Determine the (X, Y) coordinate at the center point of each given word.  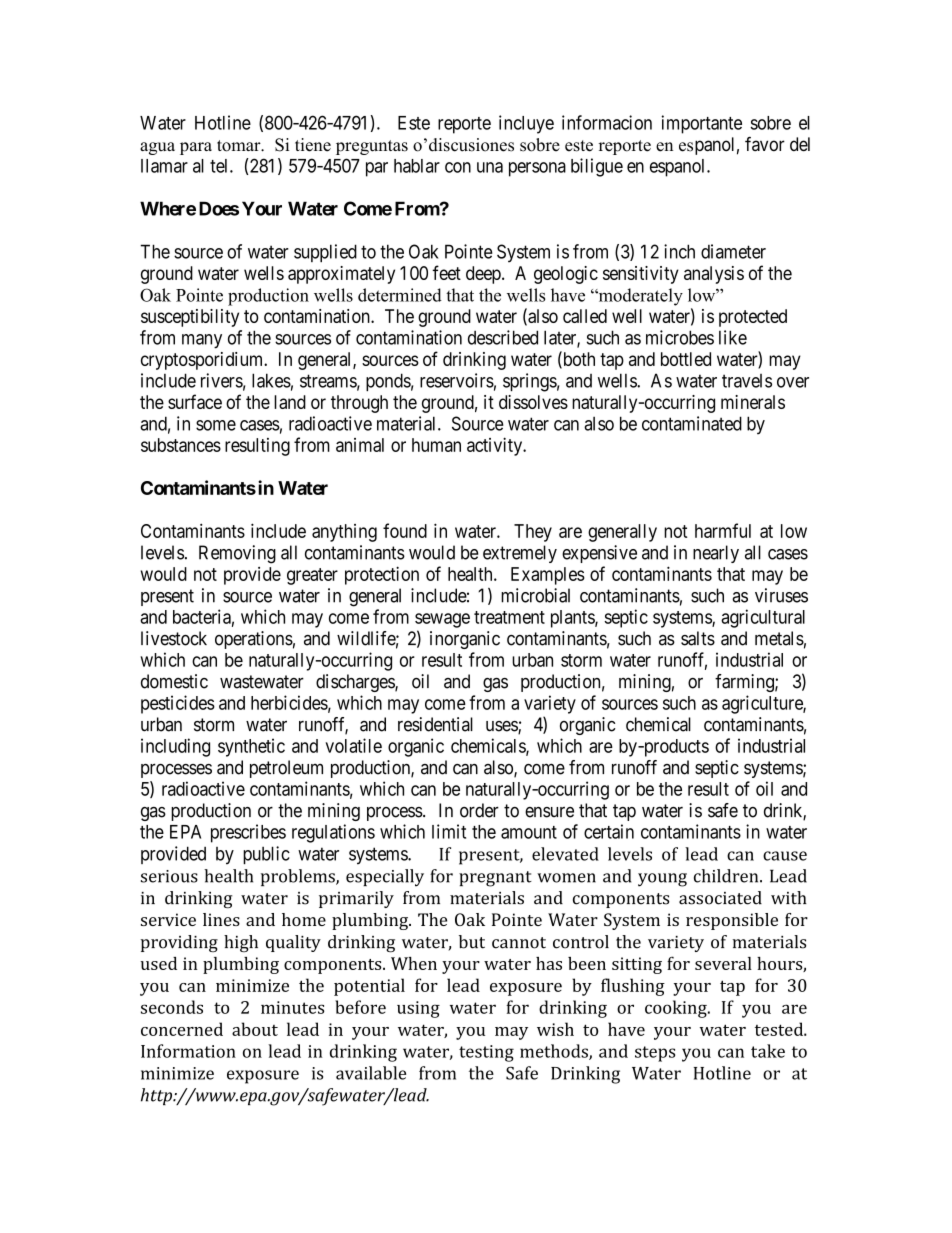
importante (701, 124)
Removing (237, 554)
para (196, 148)
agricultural (763, 618)
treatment (509, 617)
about (255, 1029)
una (490, 167)
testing (486, 1053)
